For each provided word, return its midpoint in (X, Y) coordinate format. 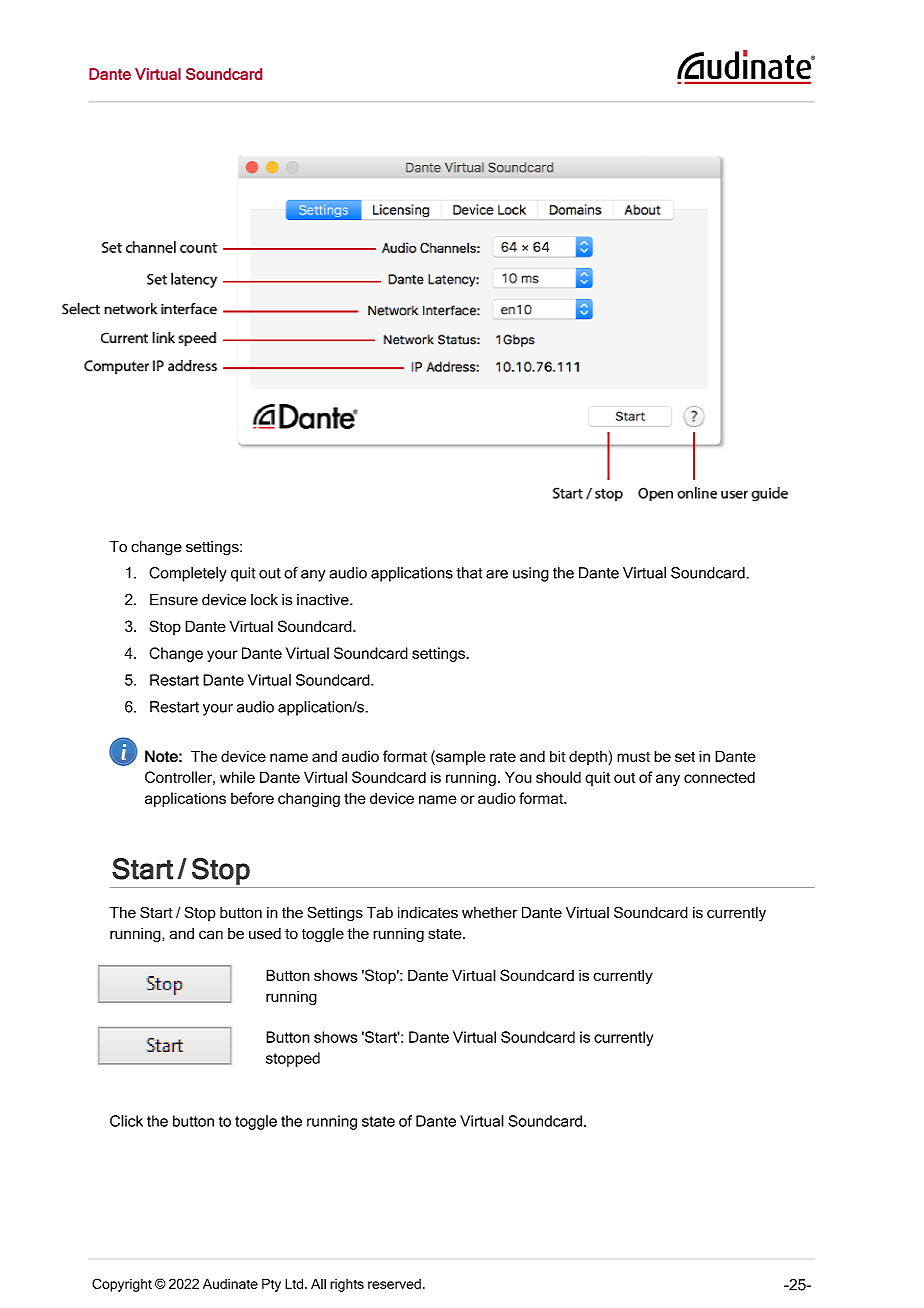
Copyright (122, 1285)
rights (347, 1285)
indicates (428, 912)
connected (719, 777)
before (252, 798)
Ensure (174, 600)
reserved (394, 1284)
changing (309, 799)
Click (126, 1121)
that (469, 573)
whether (490, 912)
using (531, 574)
